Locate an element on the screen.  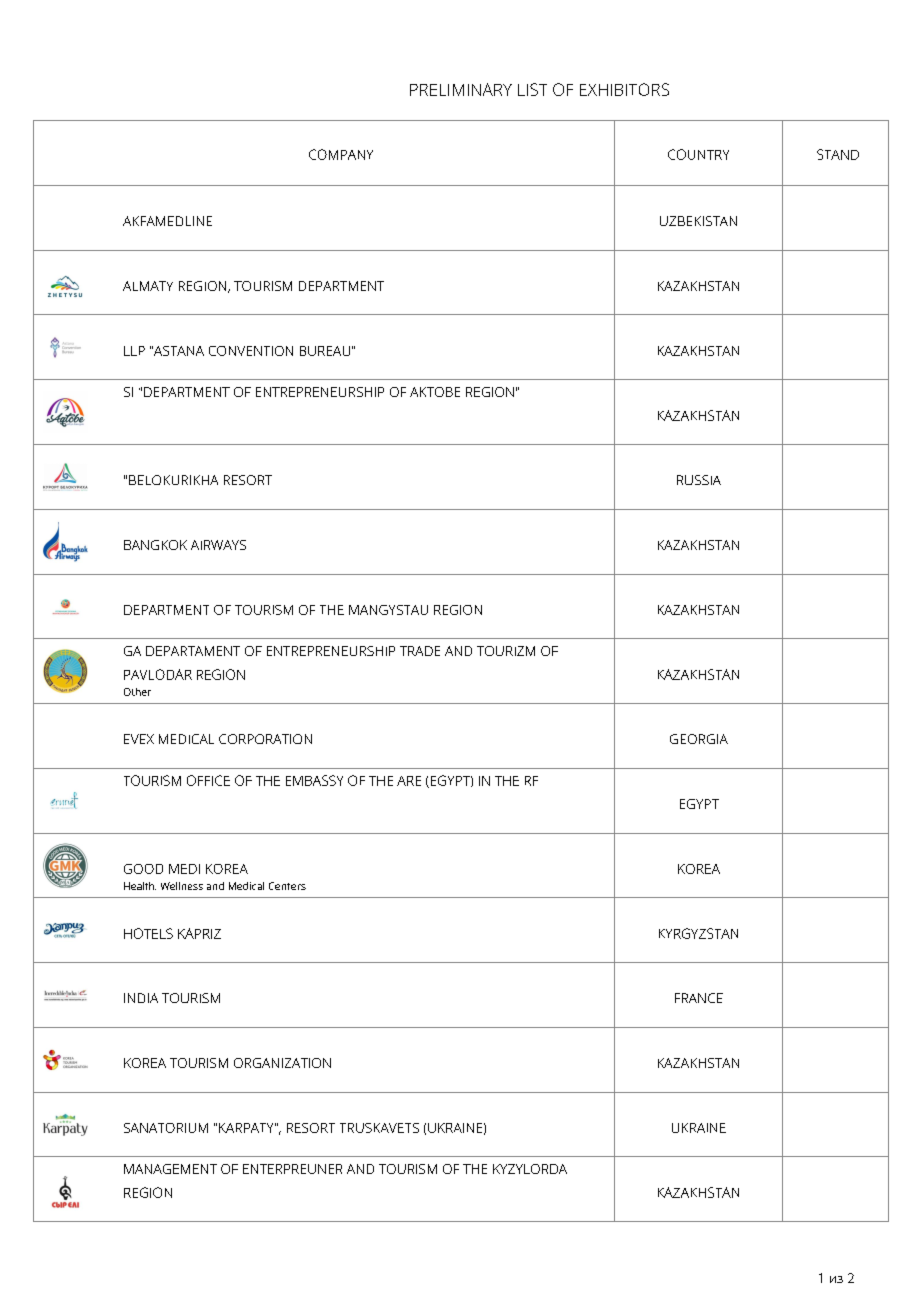
FRANCE is located at coordinates (699, 998).
